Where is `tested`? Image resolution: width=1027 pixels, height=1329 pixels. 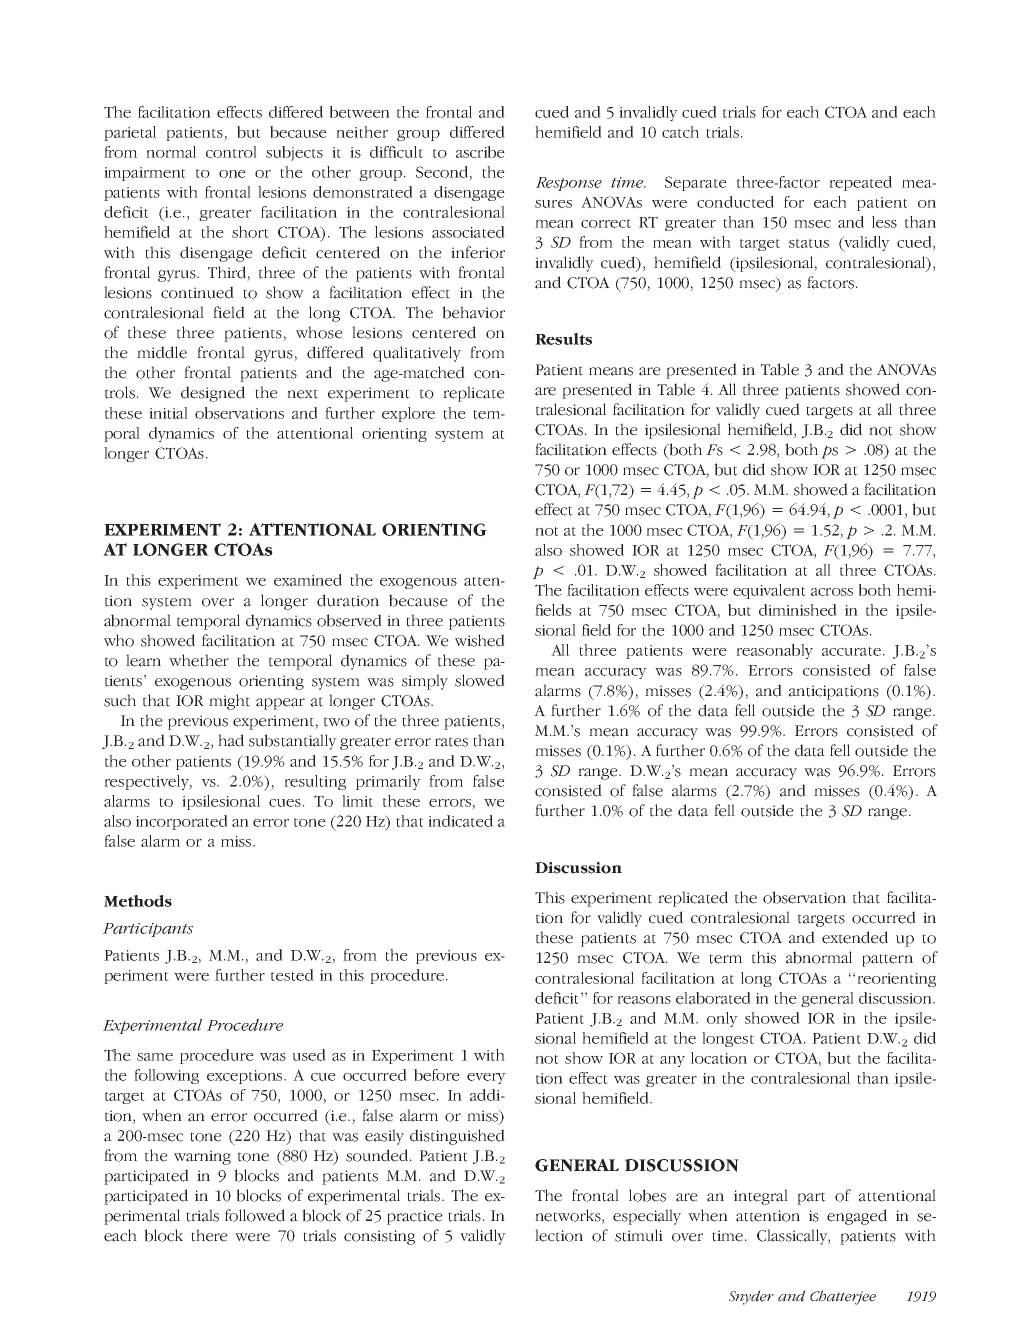 tested is located at coordinates (292, 975).
